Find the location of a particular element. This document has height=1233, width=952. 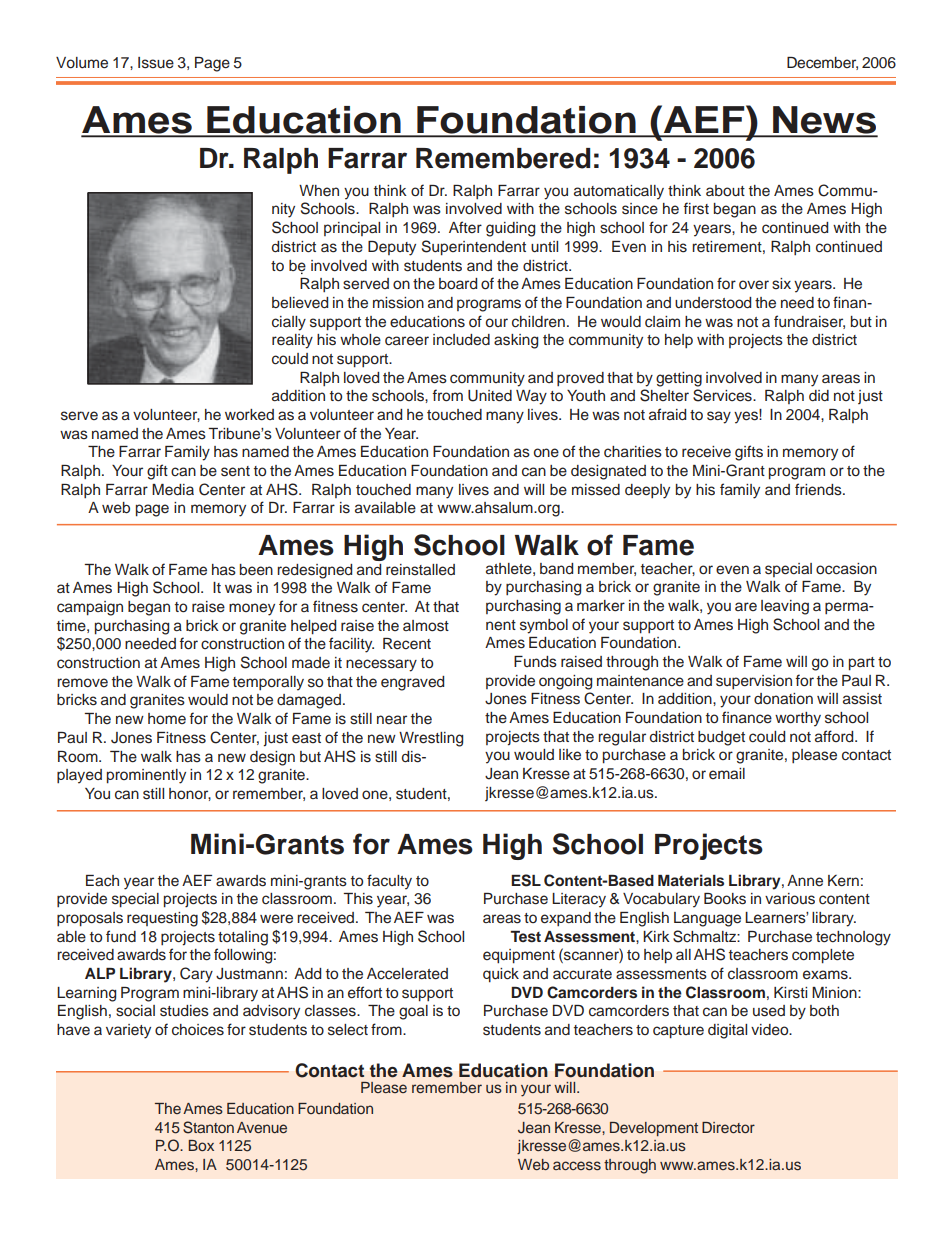

requesting is located at coordinates (162, 919).
